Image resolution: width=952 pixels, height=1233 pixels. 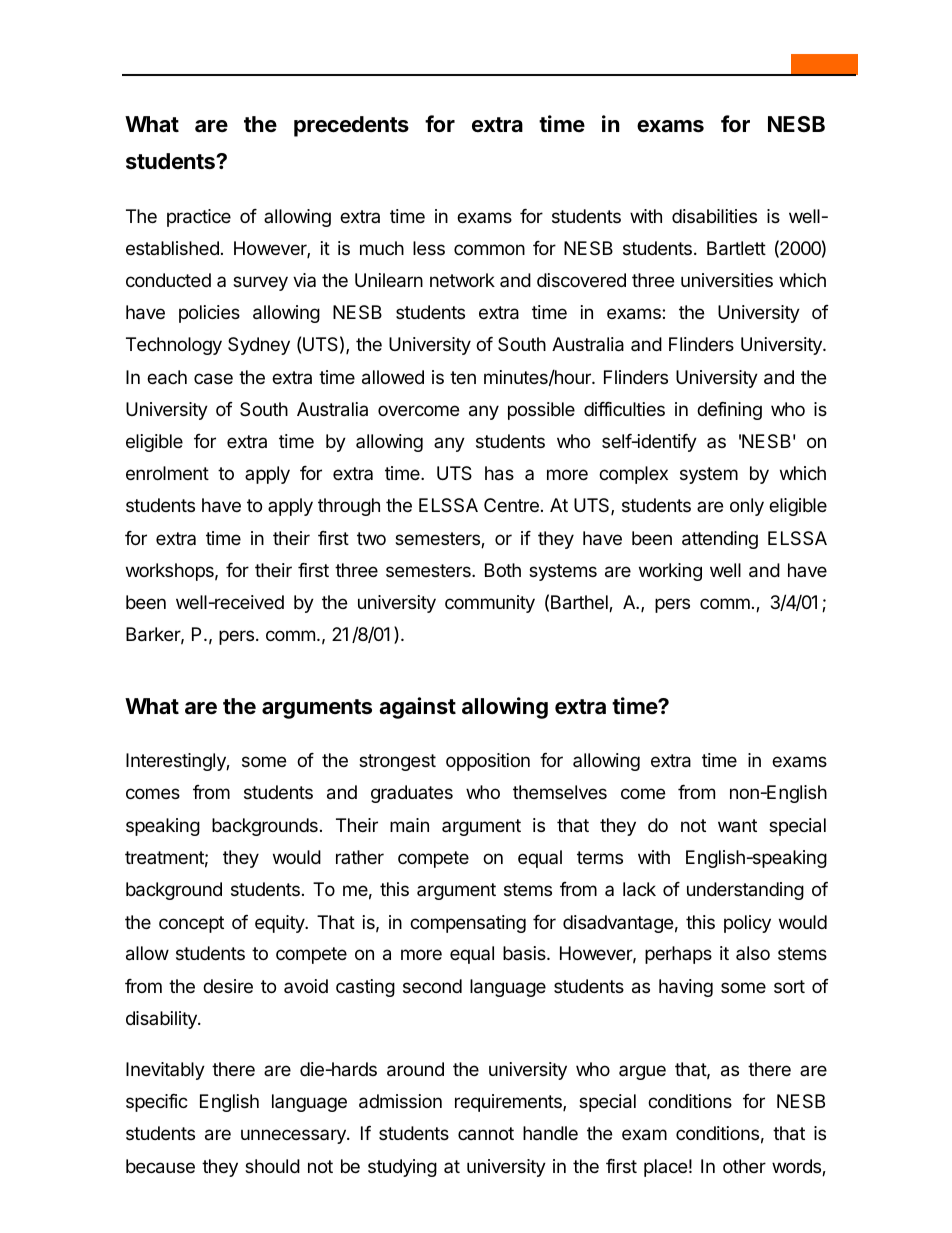 What do you see at coordinates (199, 218) in the image?
I see `practice` at bounding box center [199, 218].
